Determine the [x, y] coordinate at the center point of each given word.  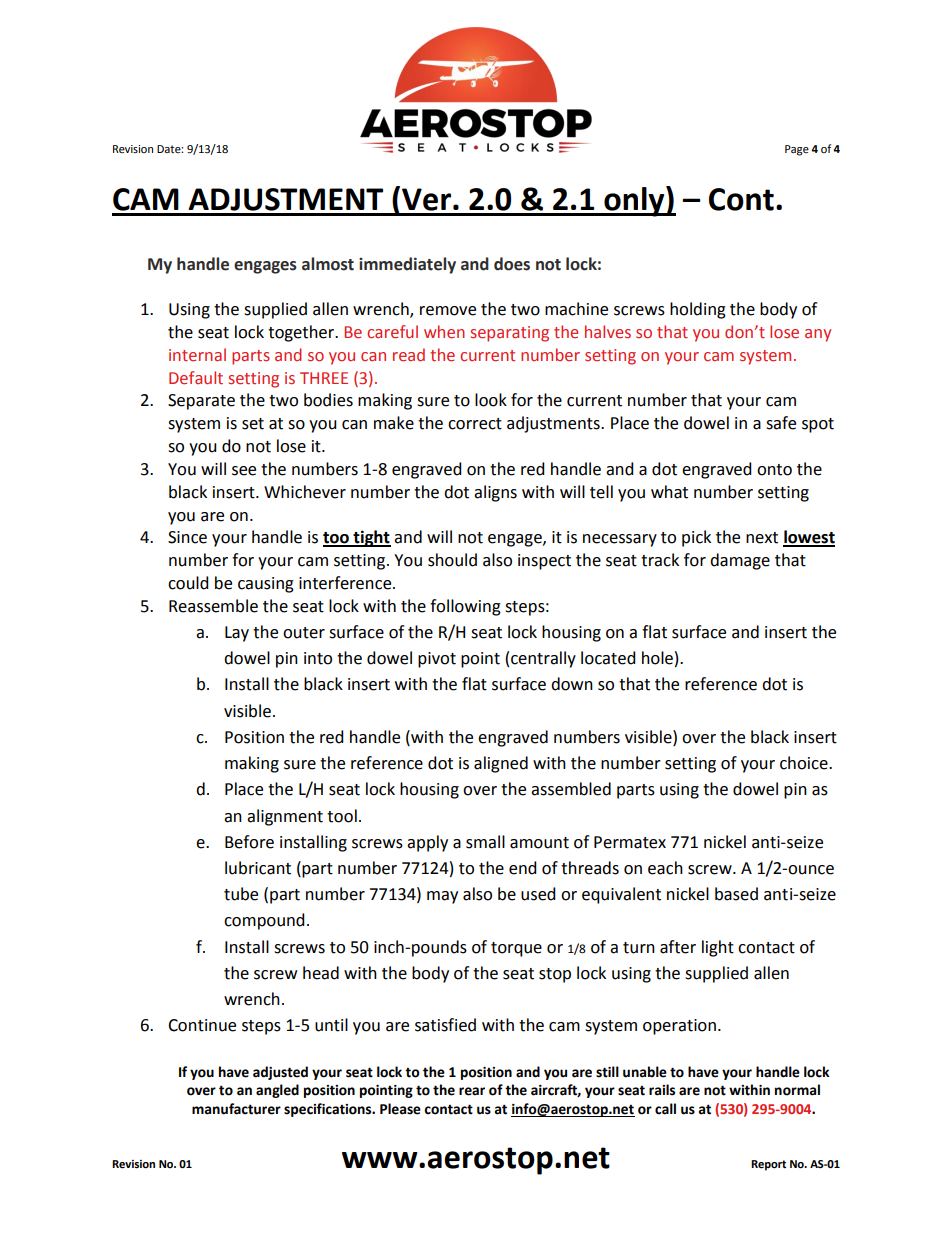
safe [781, 423]
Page [797, 150]
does [512, 264]
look [491, 400]
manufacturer [236, 1109]
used [538, 894]
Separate [201, 402]
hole [657, 658]
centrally [543, 659]
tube [241, 894]
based [736, 894]
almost [328, 264]
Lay [237, 634]
